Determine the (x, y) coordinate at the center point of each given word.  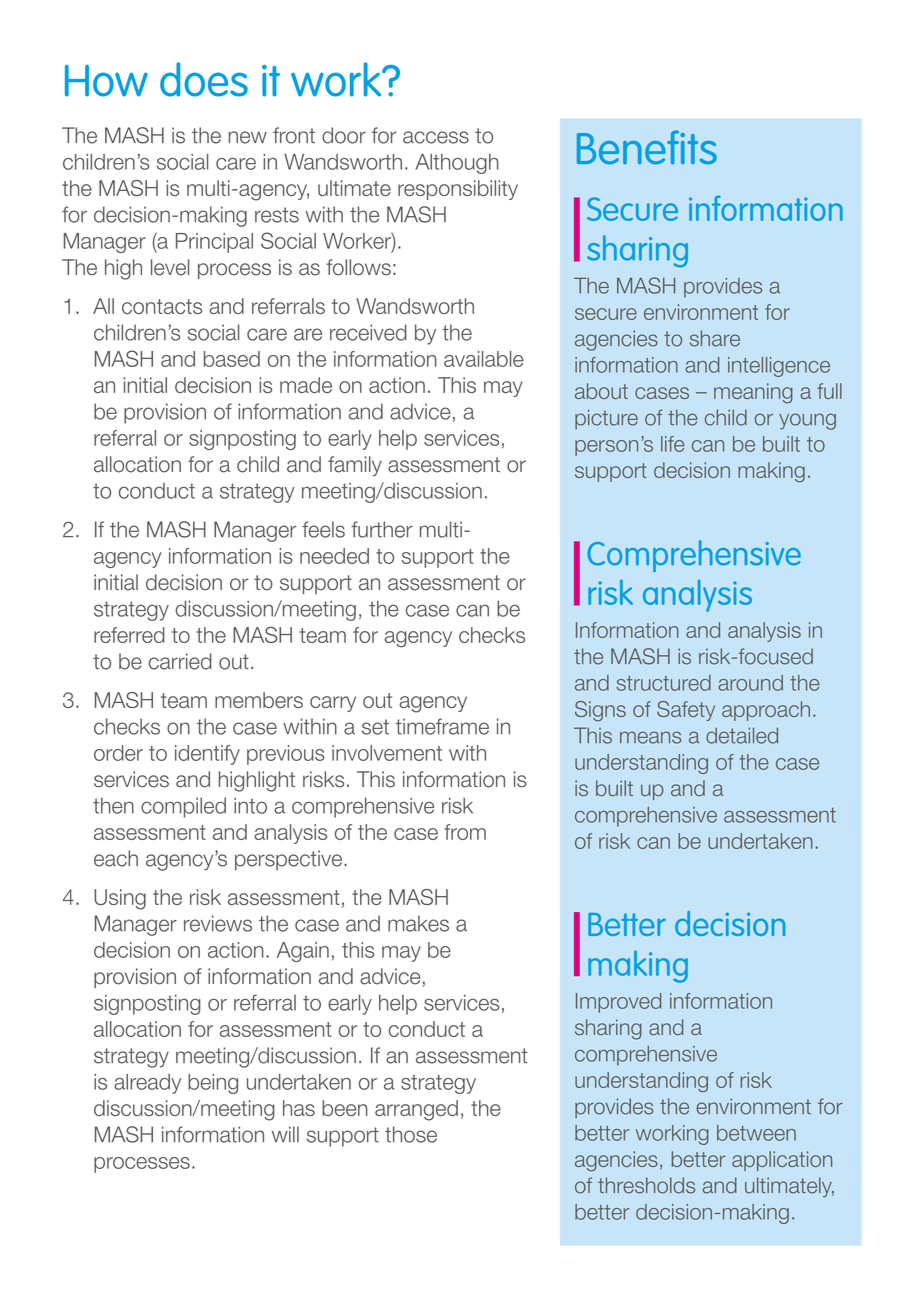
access (436, 137)
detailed (742, 735)
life (673, 444)
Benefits (647, 147)
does (204, 79)
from (465, 832)
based (232, 359)
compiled (183, 807)
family (355, 466)
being (213, 1084)
